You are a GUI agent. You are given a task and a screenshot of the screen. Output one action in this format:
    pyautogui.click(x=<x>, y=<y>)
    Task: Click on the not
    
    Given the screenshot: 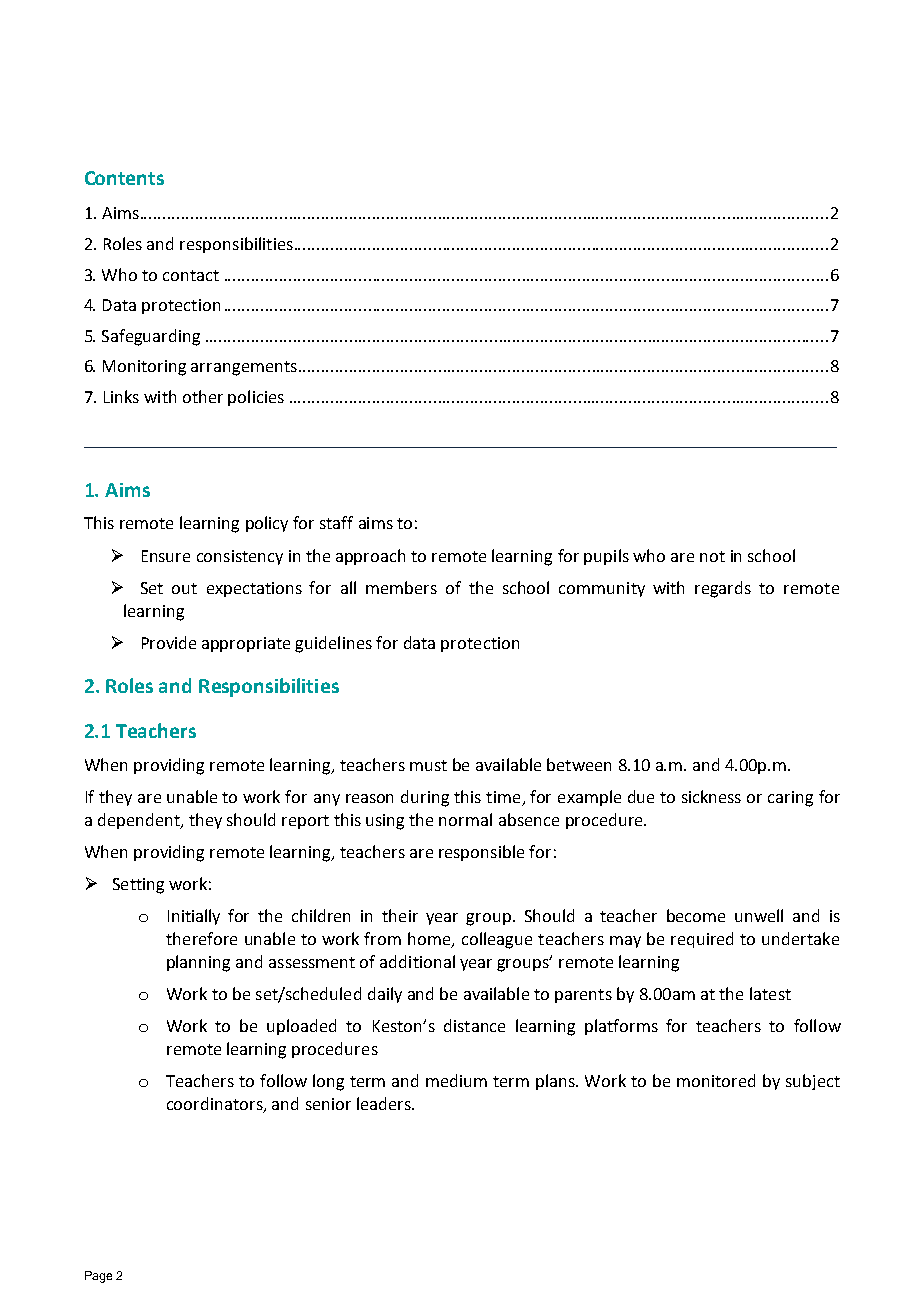 What is the action you would take?
    pyautogui.click(x=712, y=556)
